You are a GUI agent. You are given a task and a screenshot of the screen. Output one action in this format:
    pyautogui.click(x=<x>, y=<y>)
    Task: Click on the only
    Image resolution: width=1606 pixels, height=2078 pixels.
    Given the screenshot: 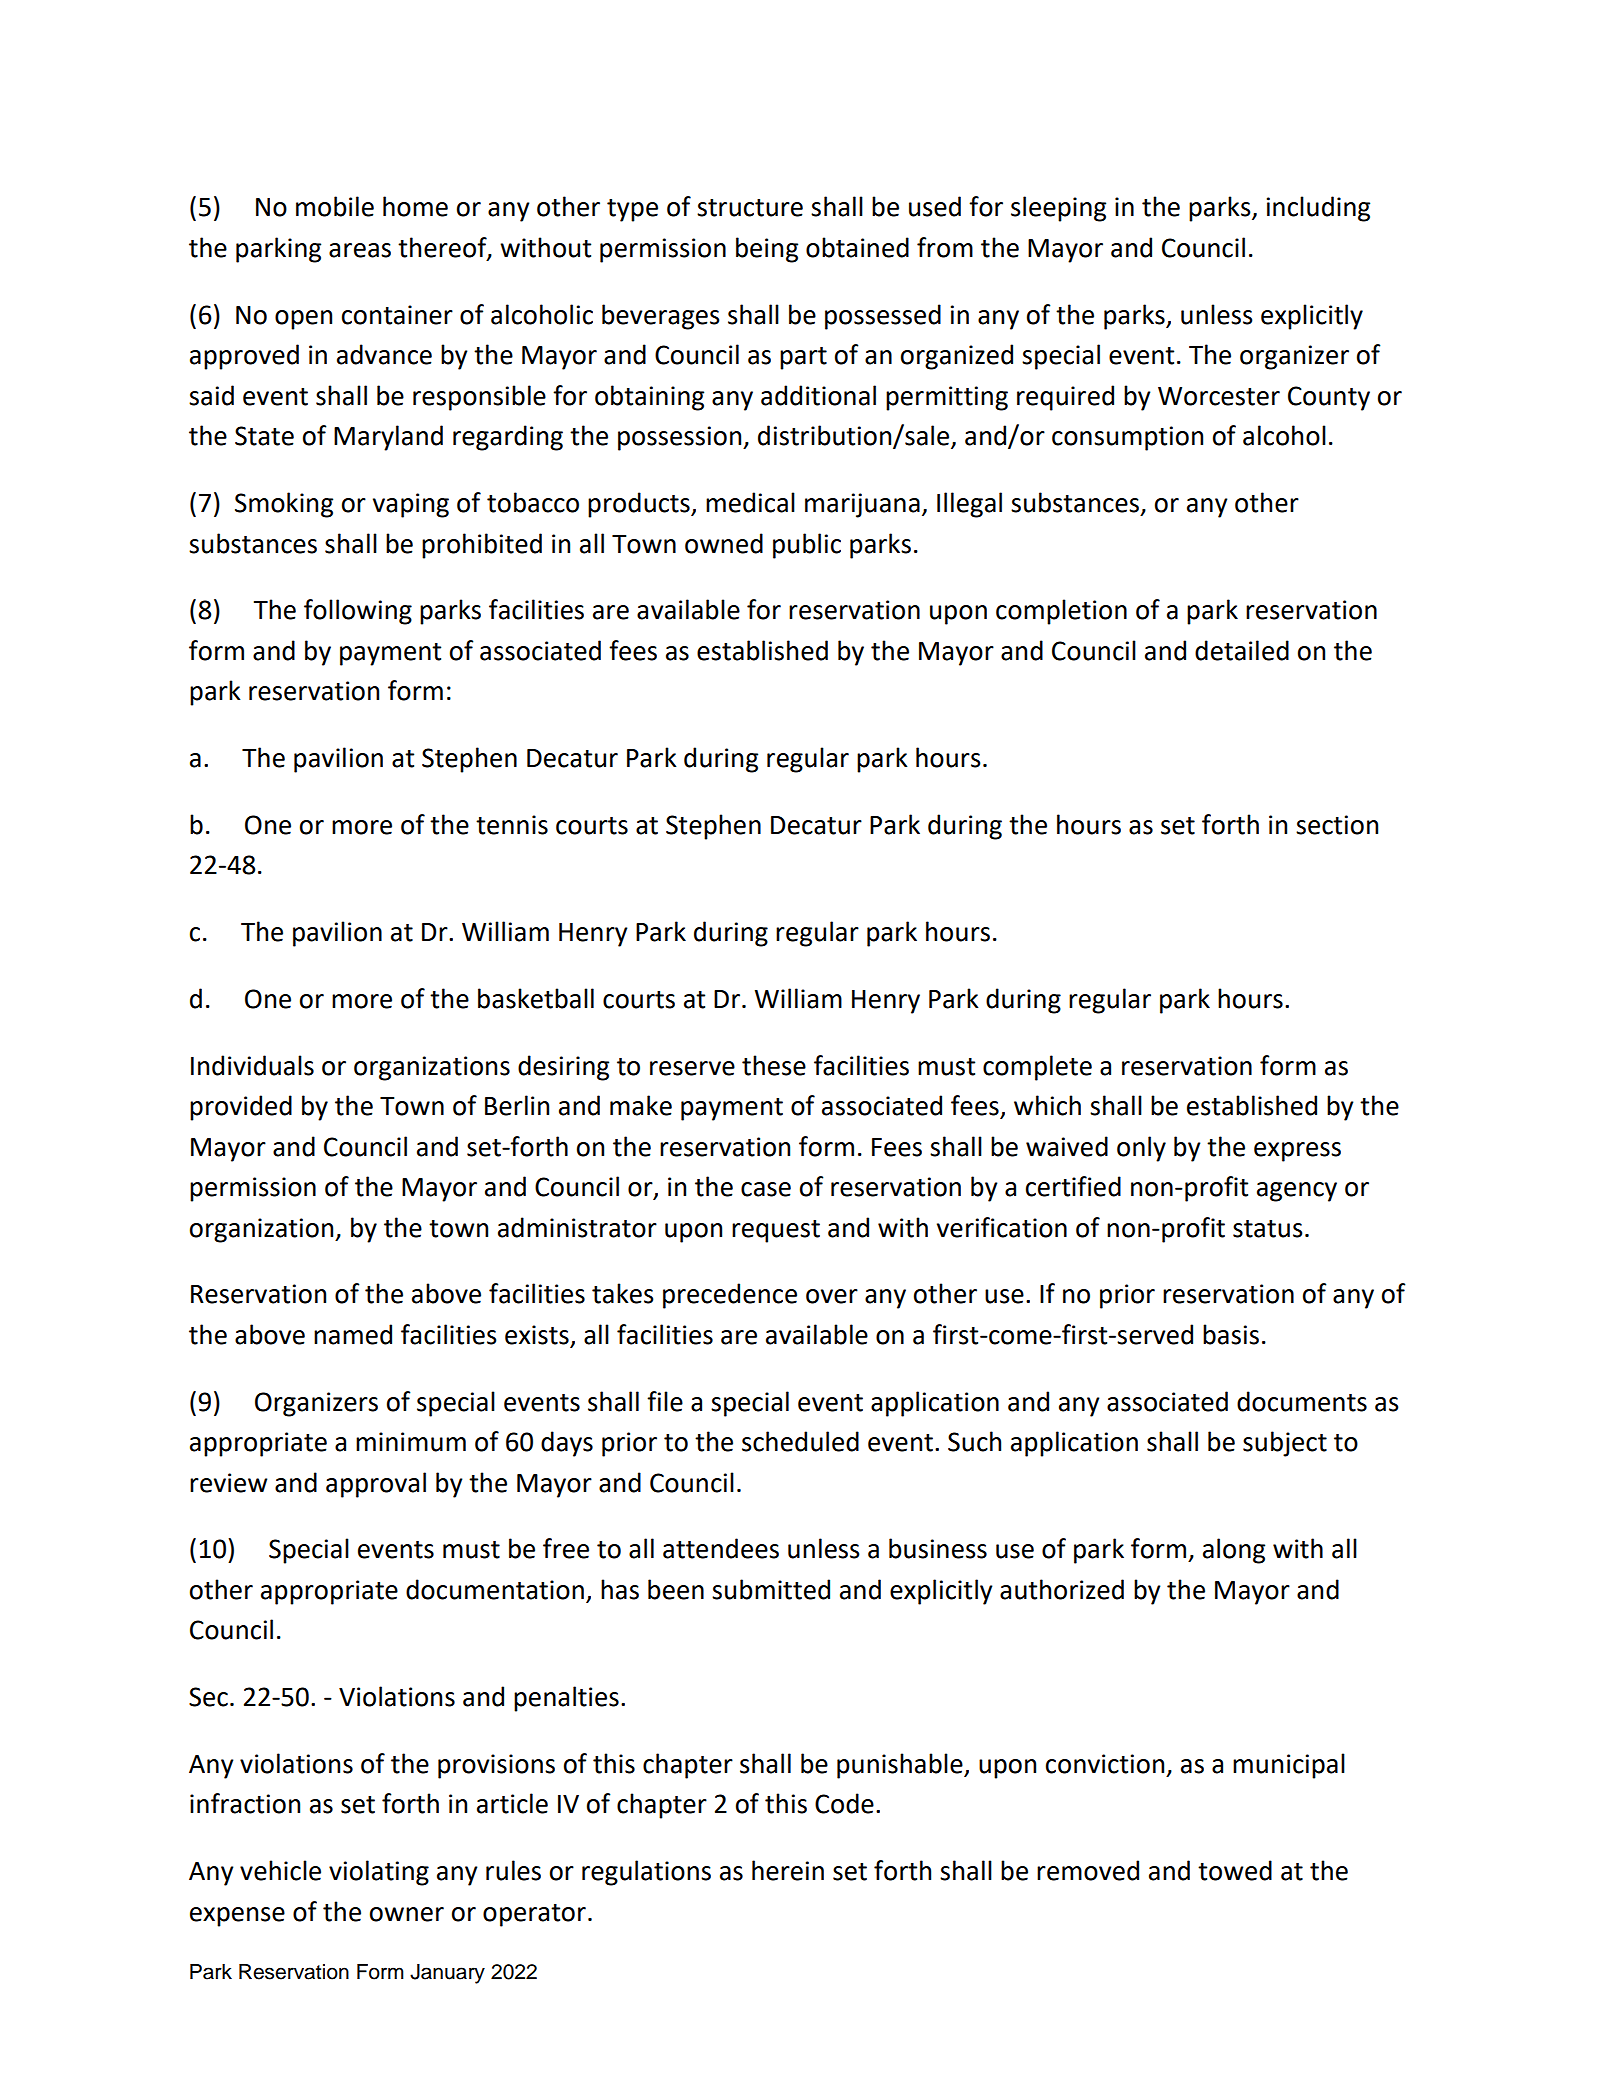 What is the action you would take?
    pyautogui.click(x=1141, y=1149)
